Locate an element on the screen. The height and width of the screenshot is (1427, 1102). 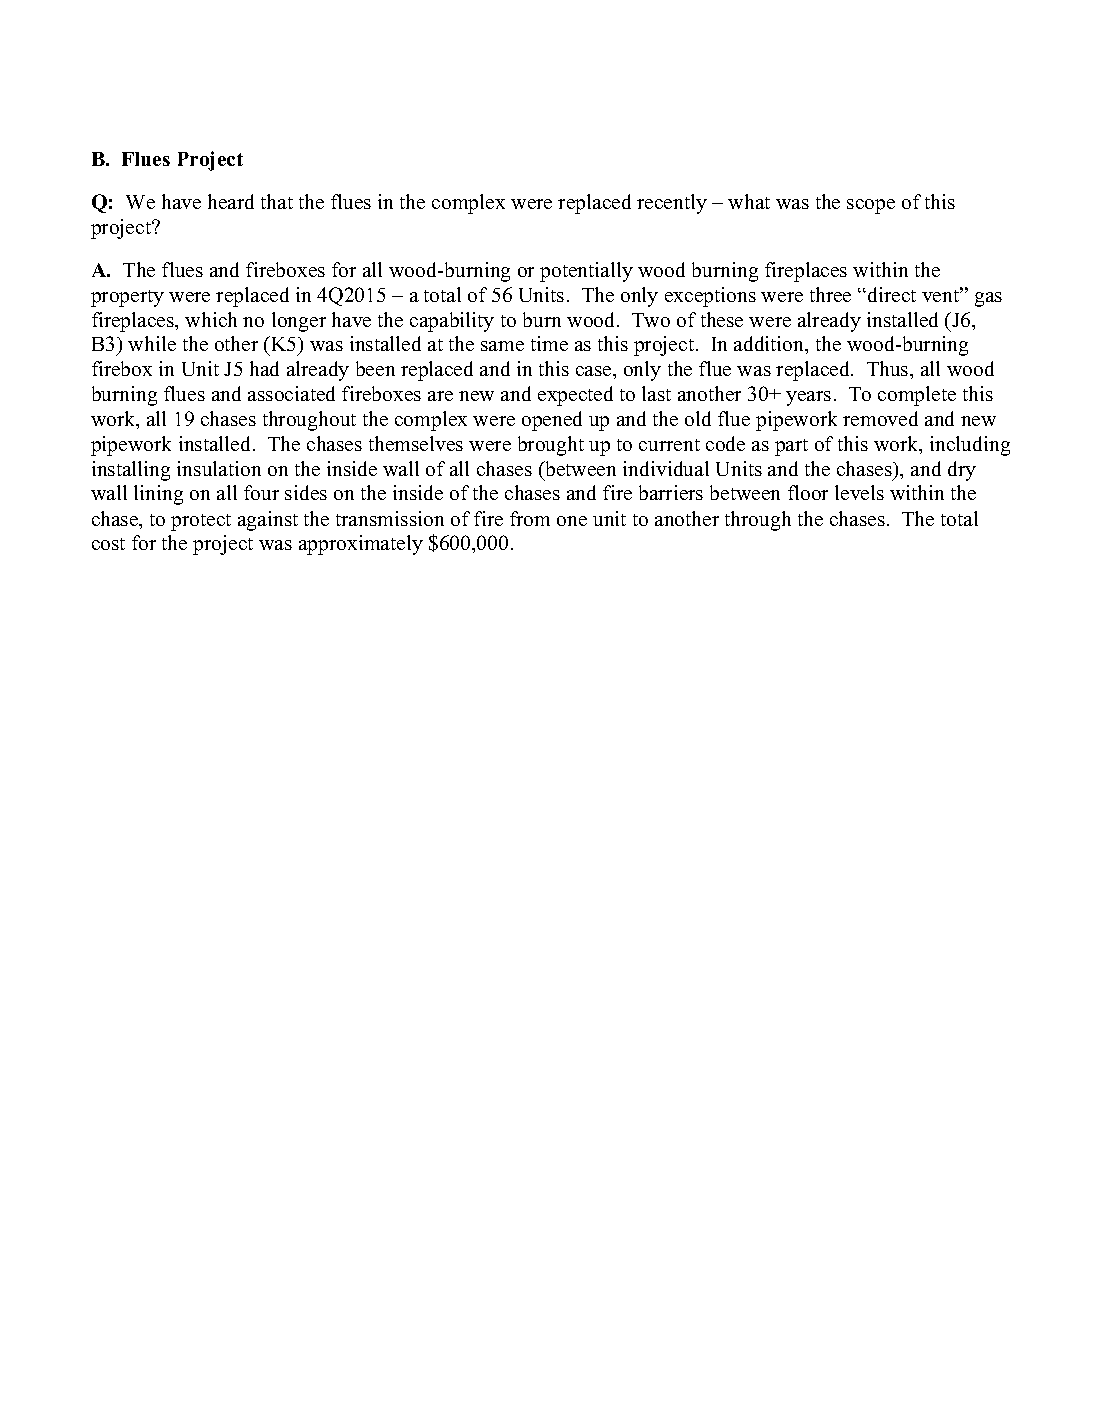
recently is located at coordinates (672, 204).
